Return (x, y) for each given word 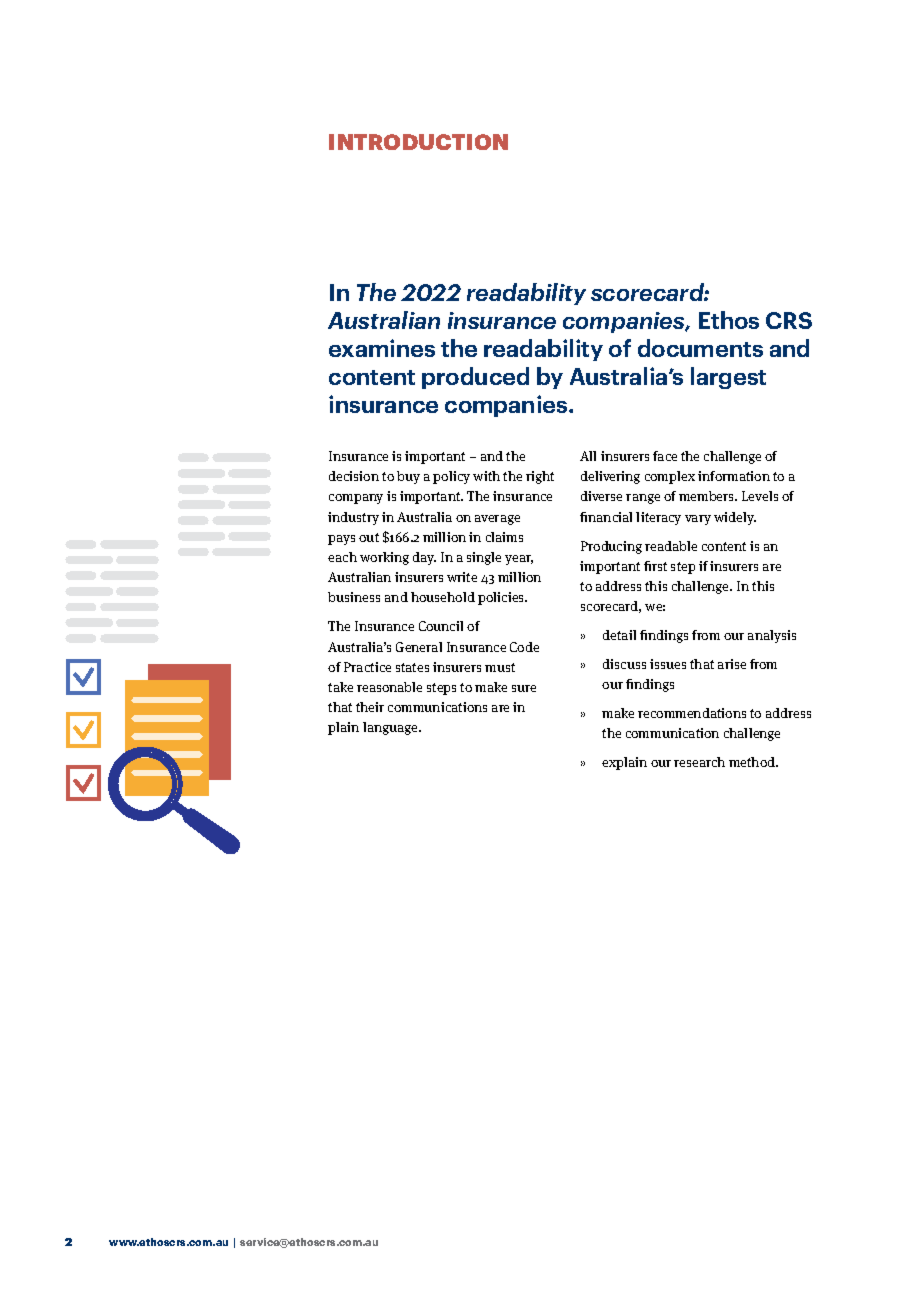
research (699, 762)
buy (408, 477)
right (540, 477)
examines (382, 348)
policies (502, 598)
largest (728, 378)
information (734, 476)
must (500, 667)
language (391, 728)
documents (700, 348)
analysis (772, 636)
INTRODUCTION (418, 142)
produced (475, 378)
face (665, 456)
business (354, 597)
